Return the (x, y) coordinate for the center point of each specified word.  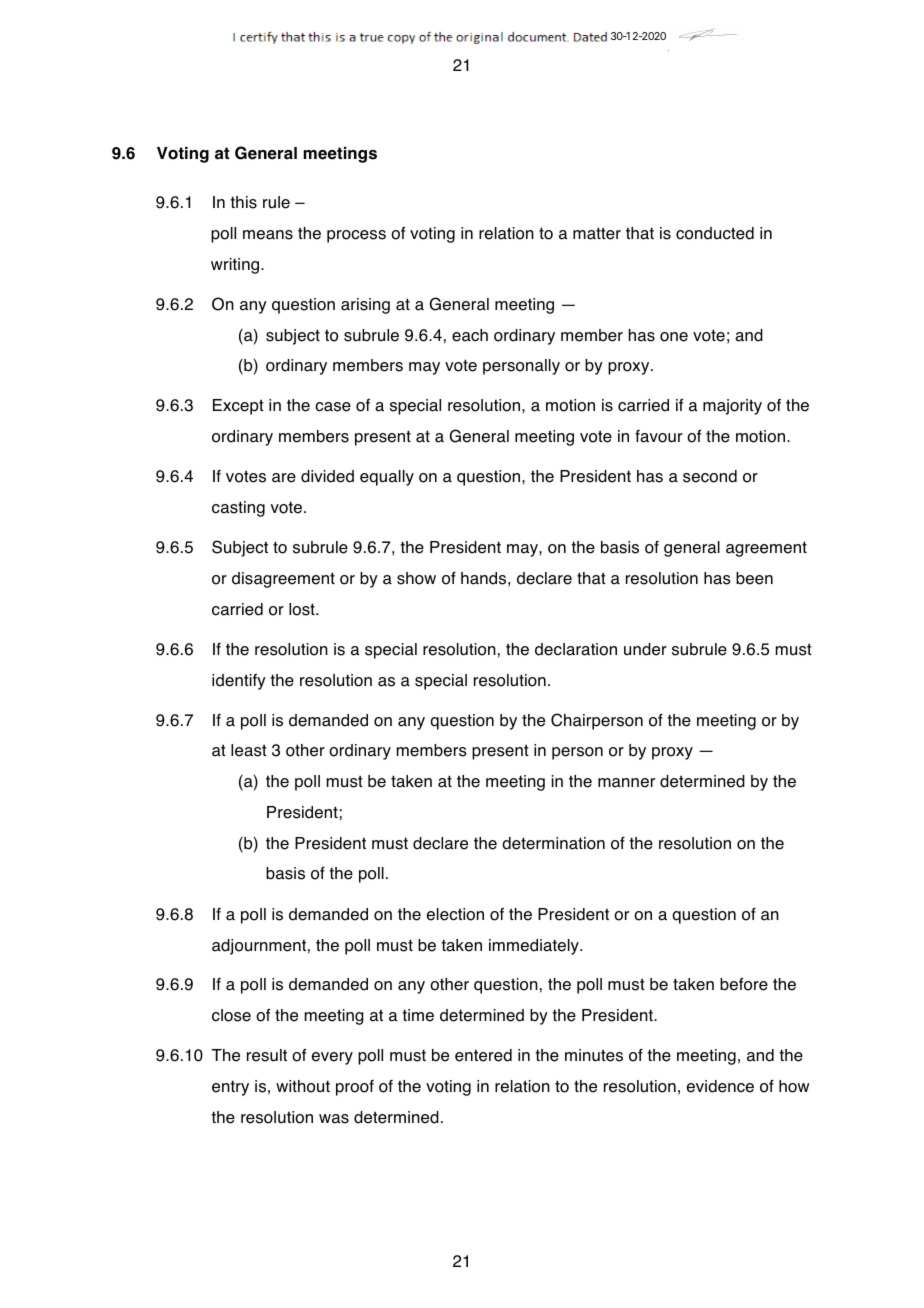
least (249, 750)
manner (626, 783)
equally (387, 478)
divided (327, 476)
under (645, 649)
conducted (715, 233)
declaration (576, 649)
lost (303, 609)
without (303, 1086)
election (455, 914)
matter (597, 233)
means (268, 235)
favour (659, 436)
